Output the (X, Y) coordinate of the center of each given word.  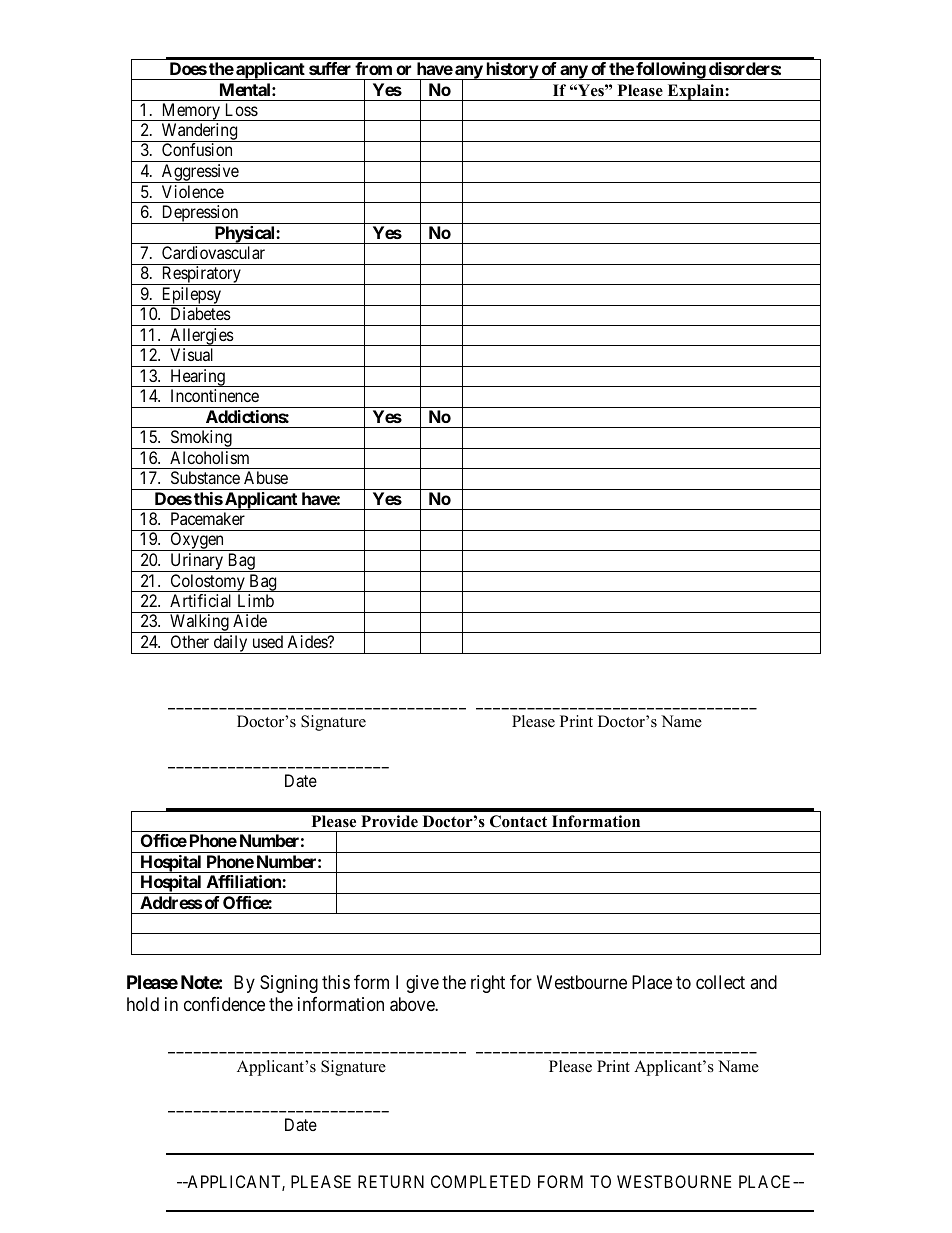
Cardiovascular (213, 252)
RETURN (391, 1181)
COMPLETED (481, 1181)
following (670, 71)
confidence (224, 1004)
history (511, 71)
